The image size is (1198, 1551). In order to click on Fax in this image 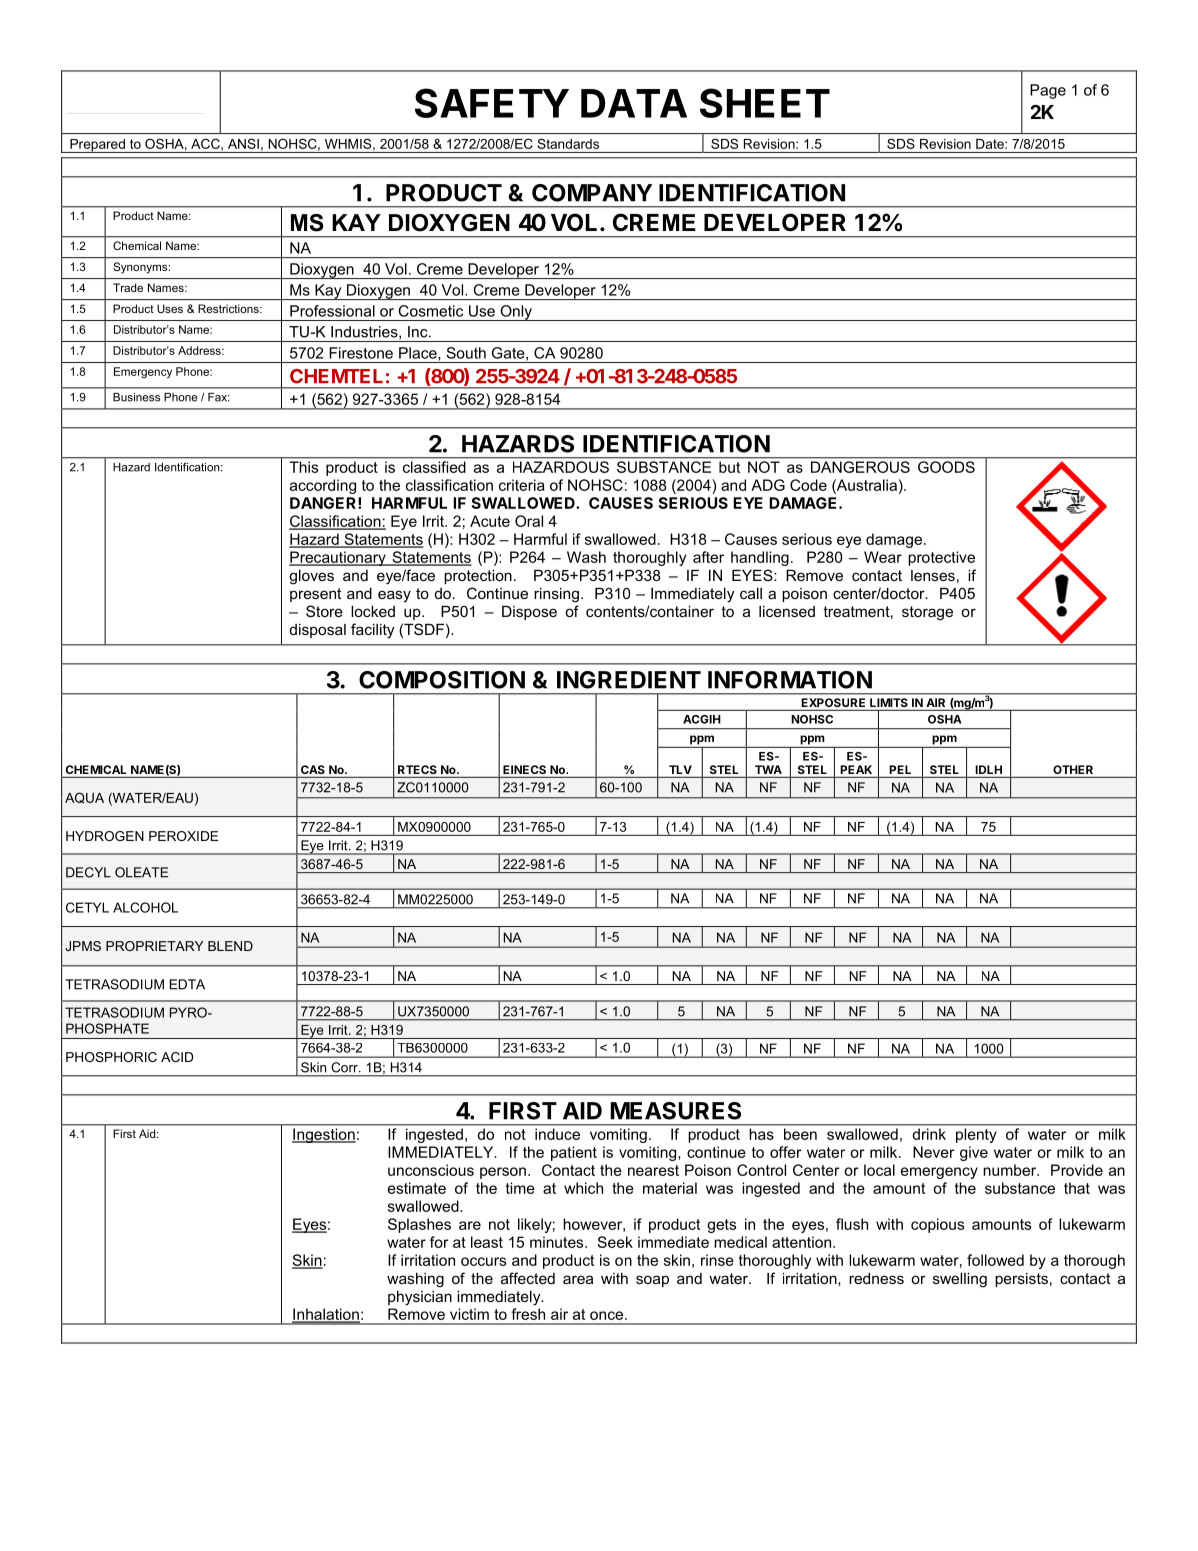, I will do `click(219, 397)`.
